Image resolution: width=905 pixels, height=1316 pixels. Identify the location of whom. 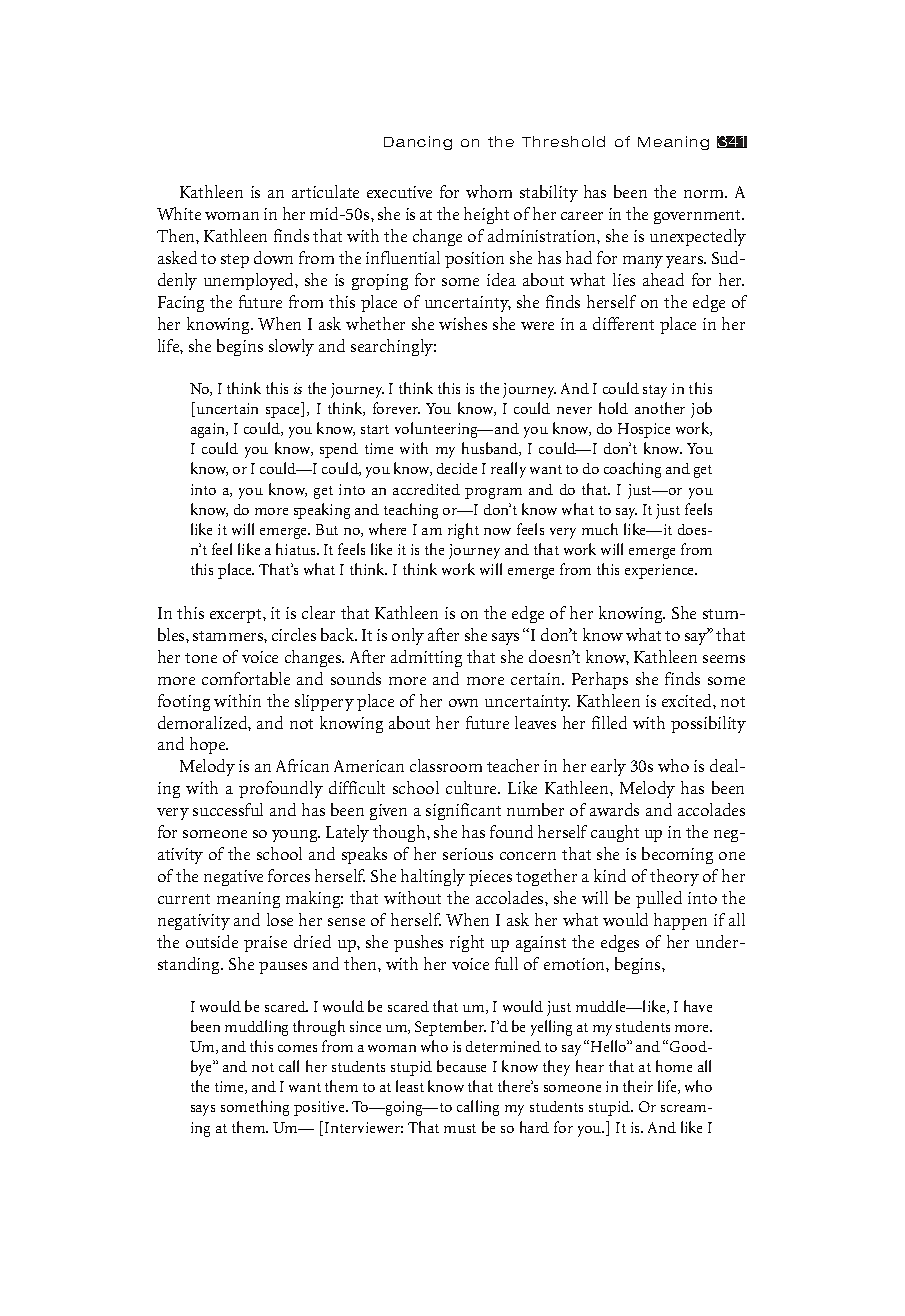
(489, 191).
